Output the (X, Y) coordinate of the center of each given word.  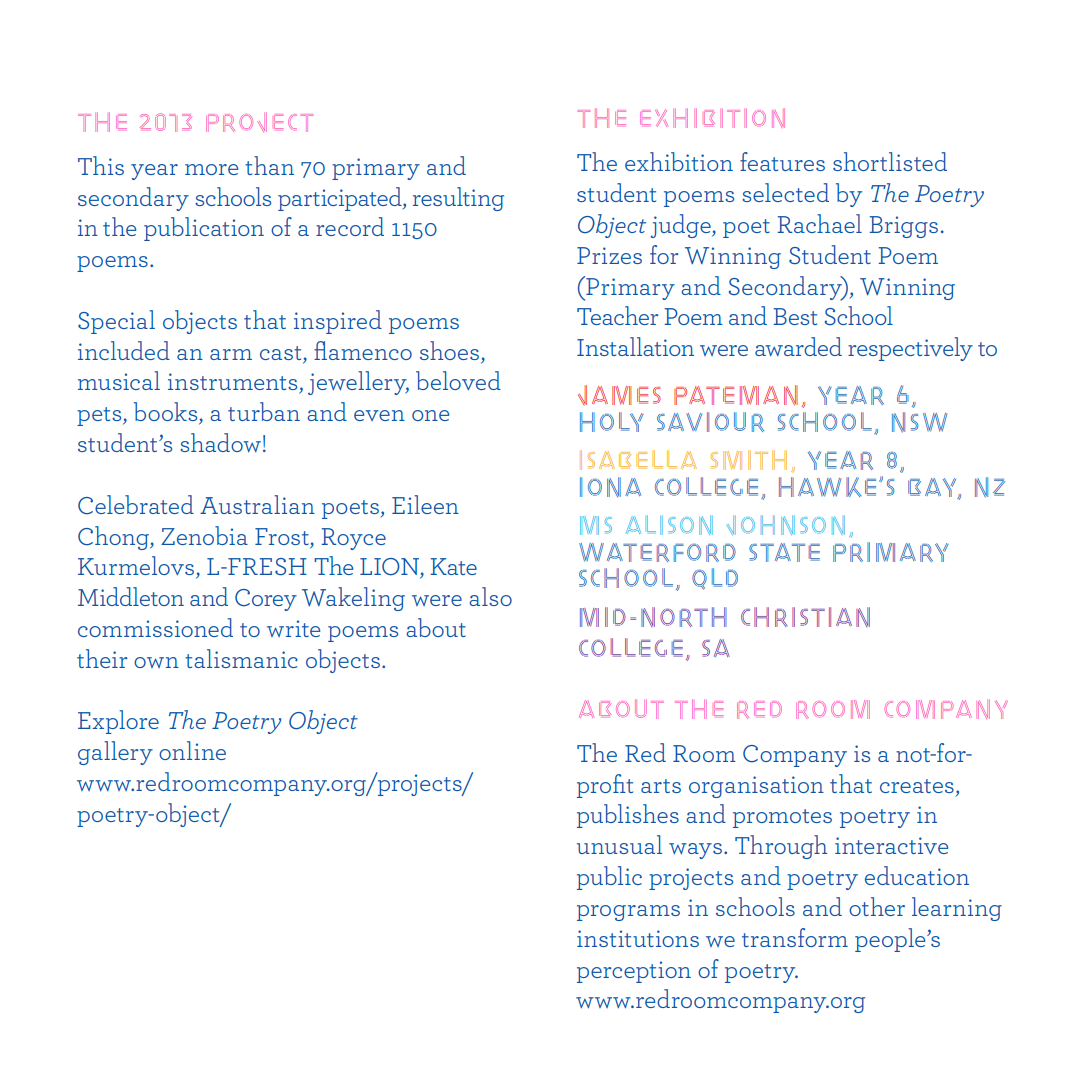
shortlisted (890, 161)
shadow (220, 442)
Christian (805, 617)
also (490, 596)
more (211, 169)
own (156, 662)
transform (795, 937)
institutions (638, 938)
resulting (458, 199)
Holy (612, 422)
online (192, 750)
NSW (920, 422)
